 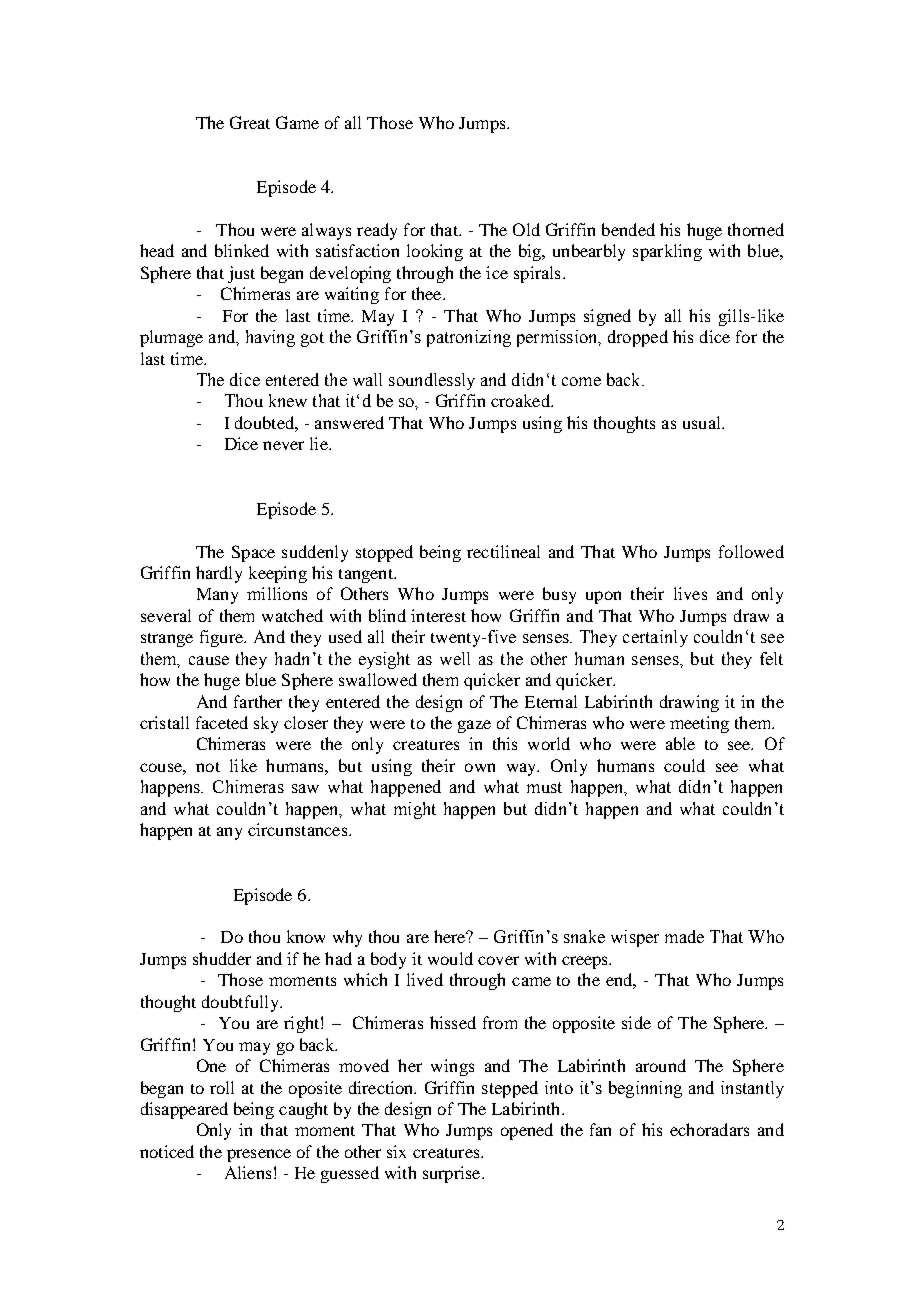 What do you see at coordinates (259, 1155) in the screenshot?
I see `presence` at bounding box center [259, 1155].
